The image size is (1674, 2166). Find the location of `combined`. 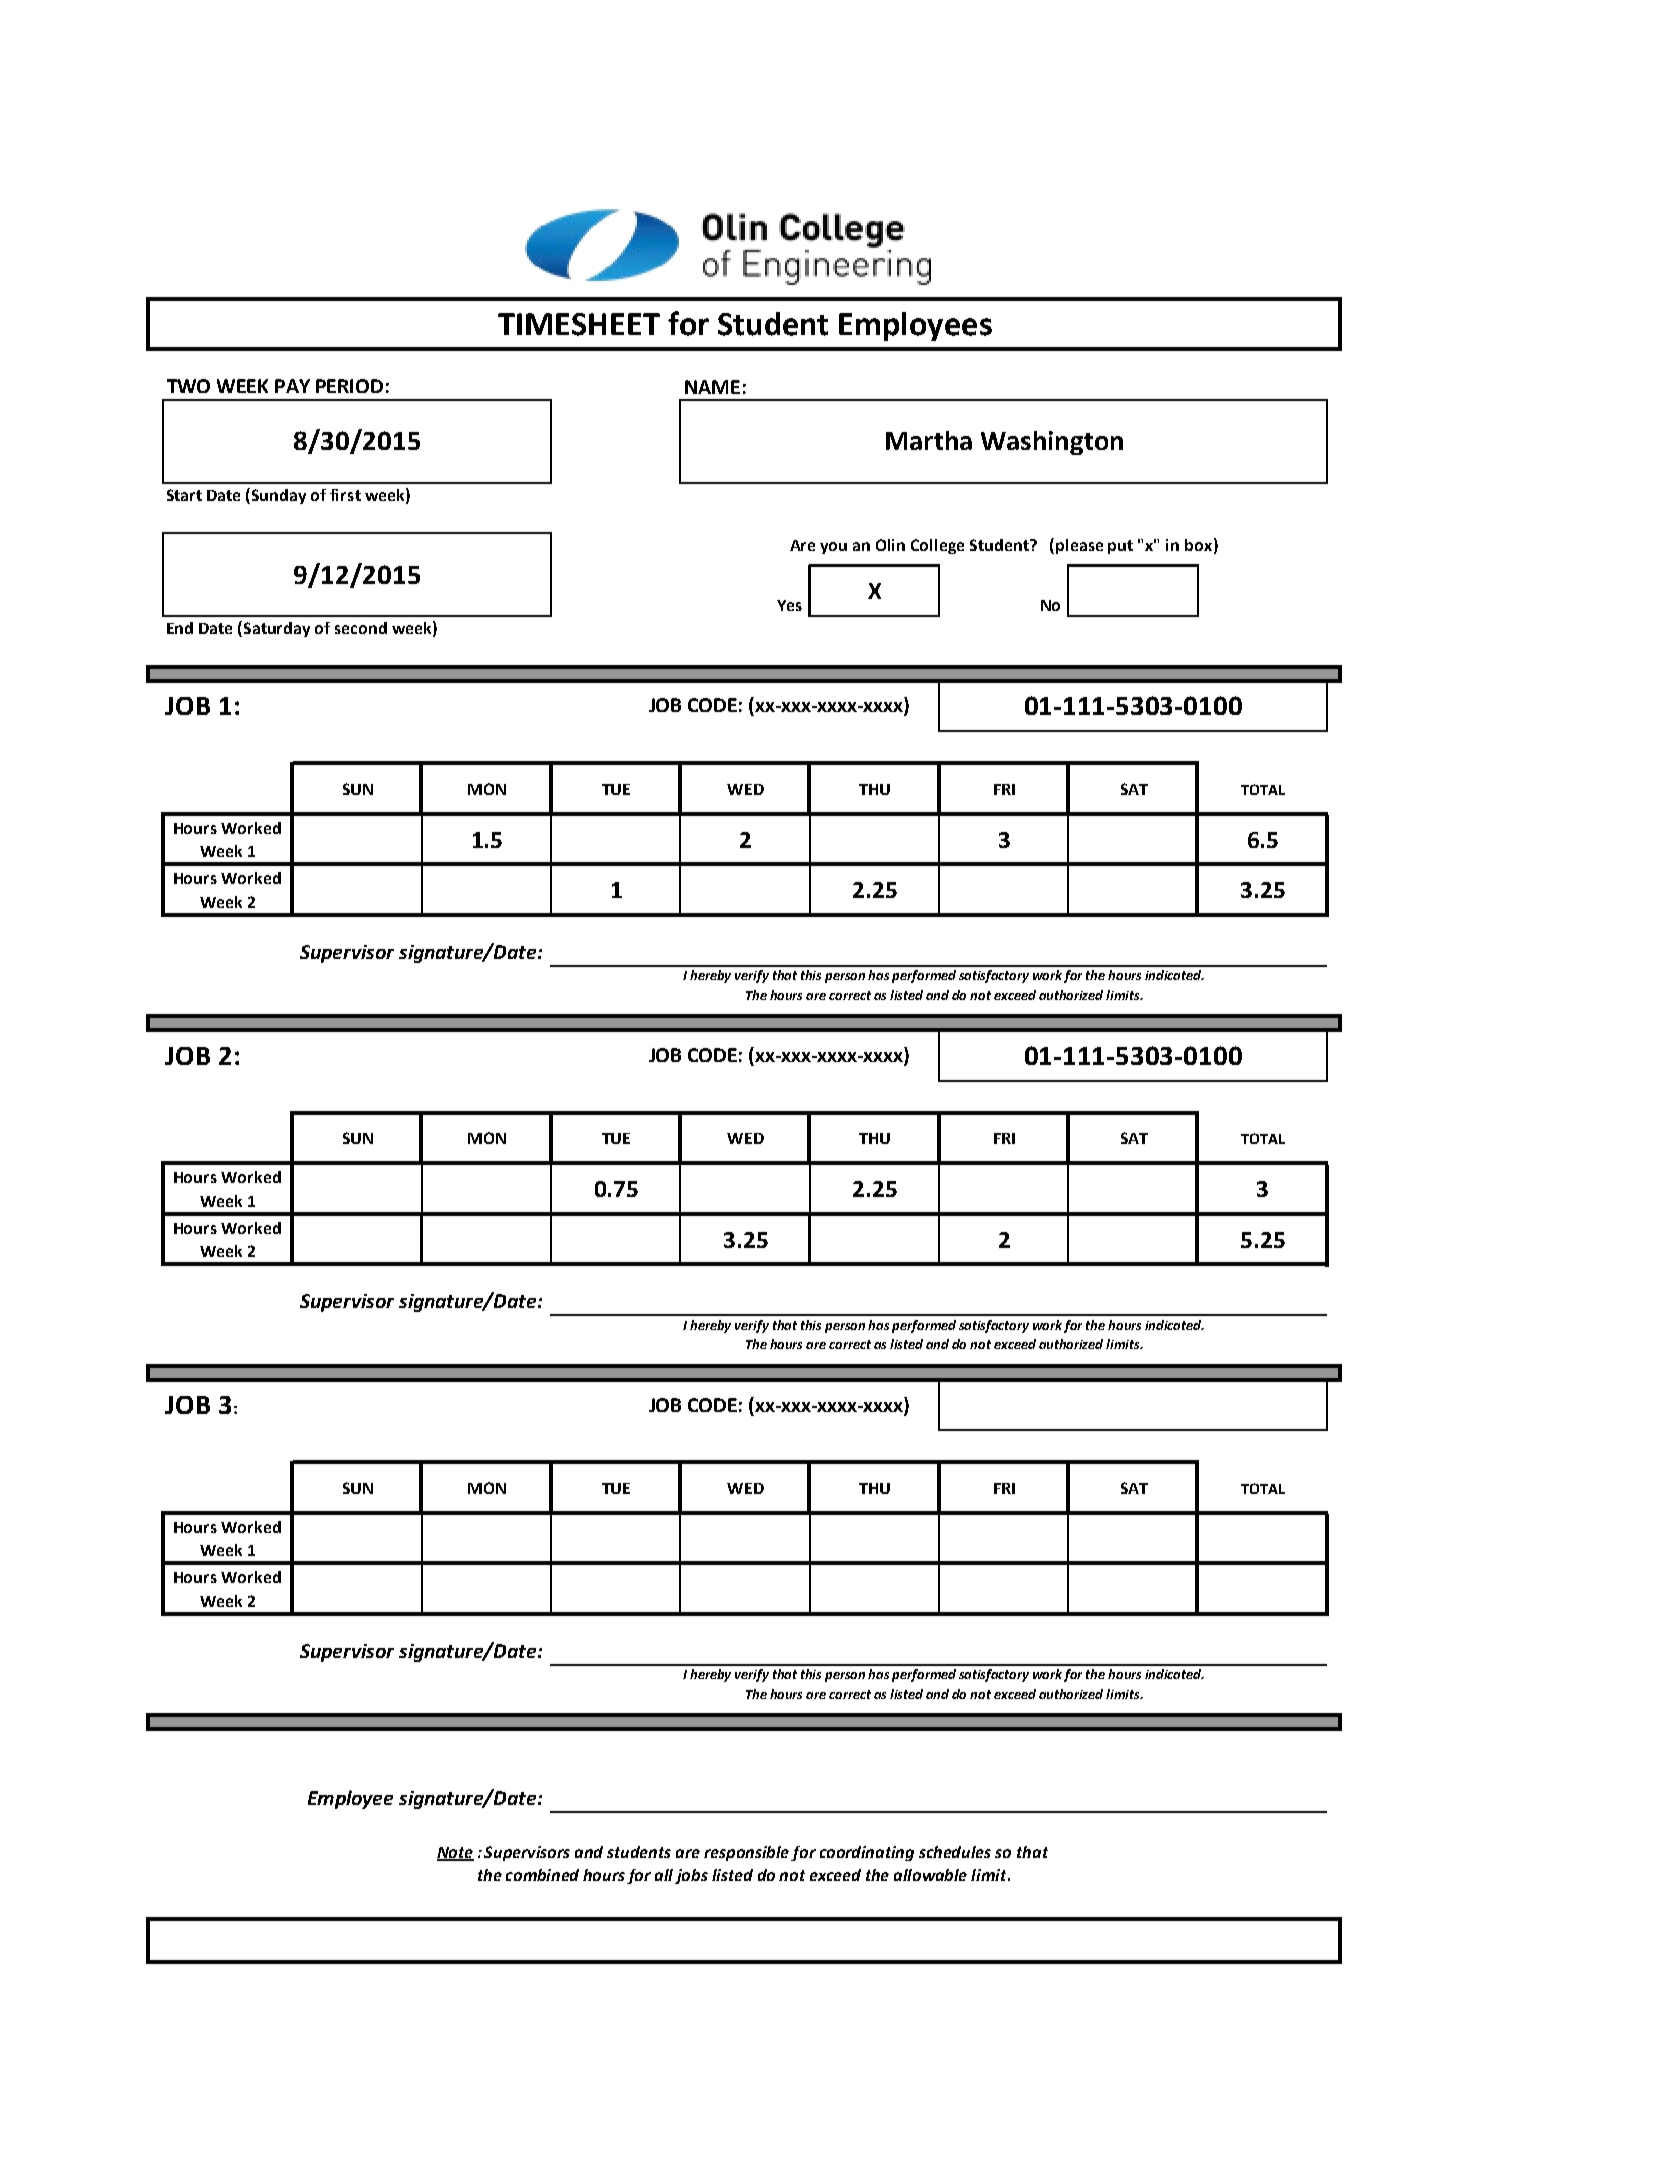

combined is located at coordinates (542, 1875).
